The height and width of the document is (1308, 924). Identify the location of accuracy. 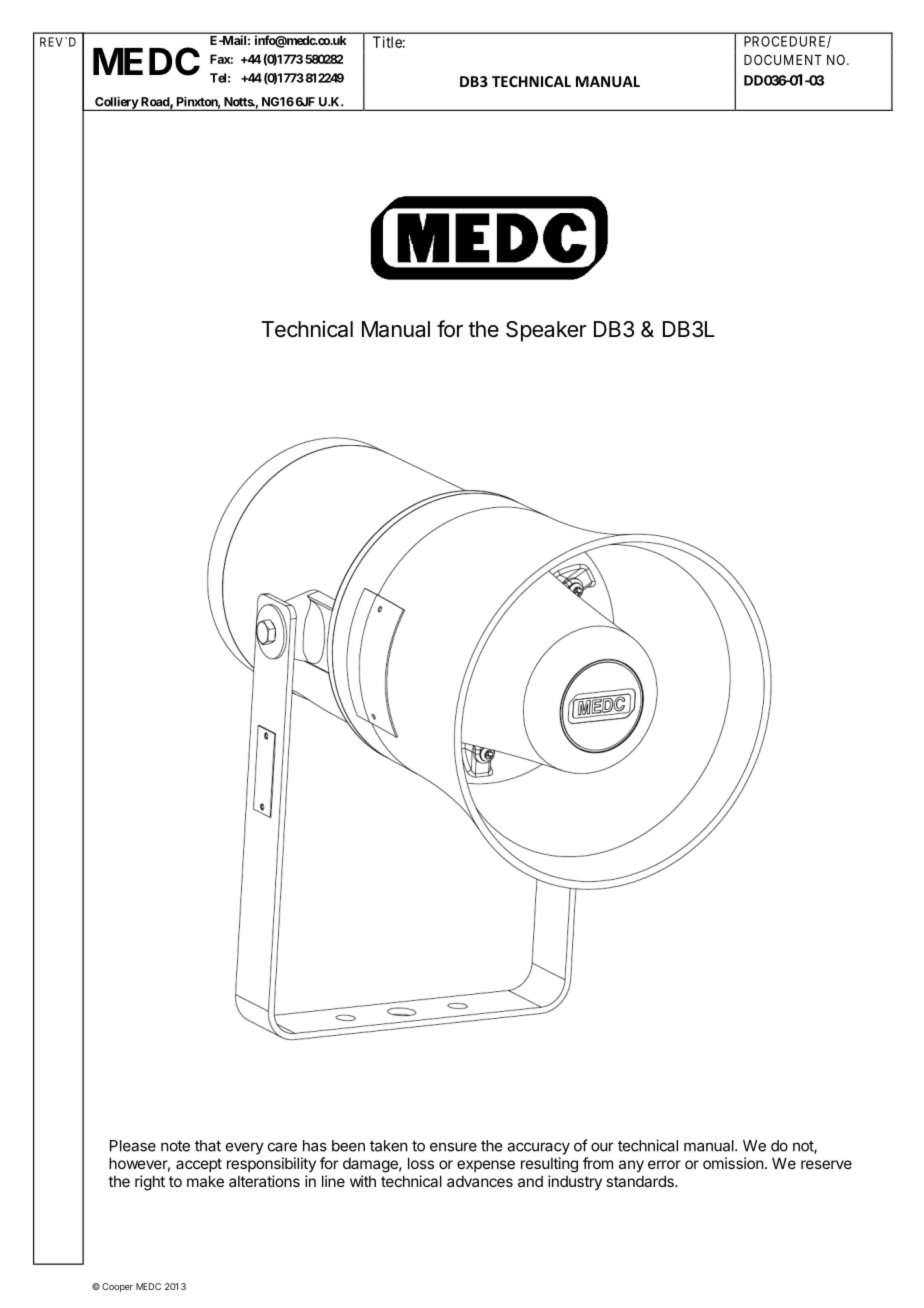
(538, 1148).
